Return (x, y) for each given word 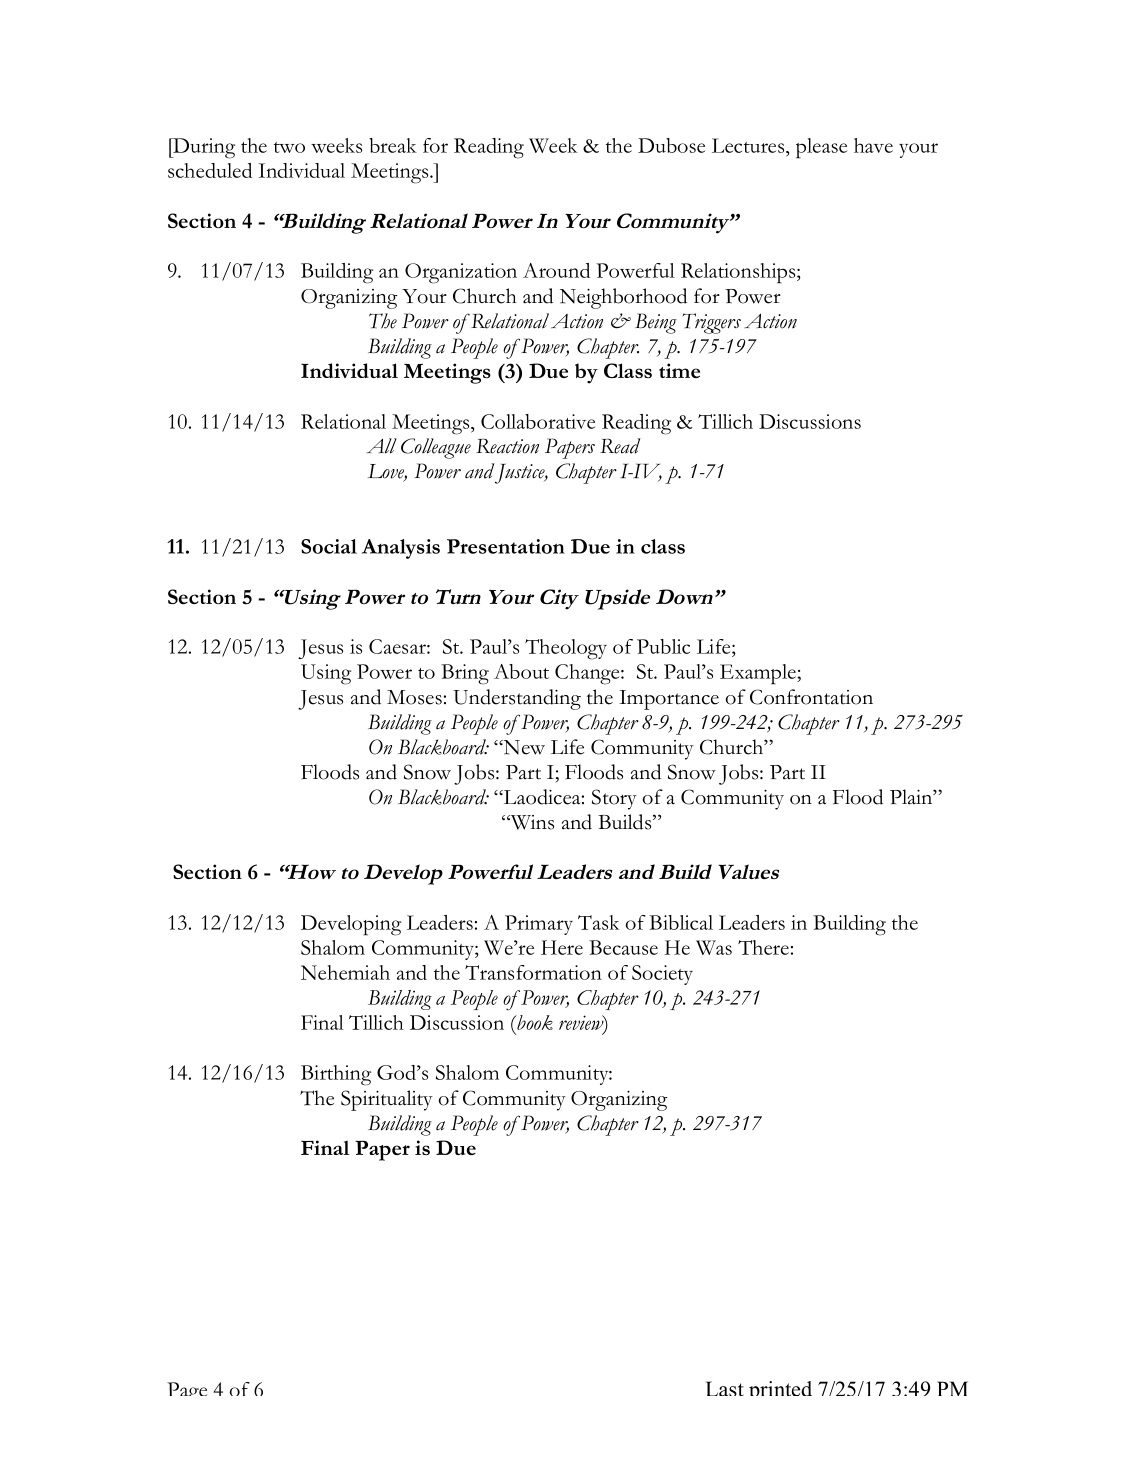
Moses (414, 697)
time (679, 370)
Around (556, 270)
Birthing (336, 1075)
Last (725, 1388)
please (821, 148)
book (534, 1022)
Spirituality (387, 1100)
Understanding (517, 699)
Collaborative (538, 421)
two (289, 147)
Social (329, 546)
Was (714, 947)
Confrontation (811, 697)
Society (662, 975)
